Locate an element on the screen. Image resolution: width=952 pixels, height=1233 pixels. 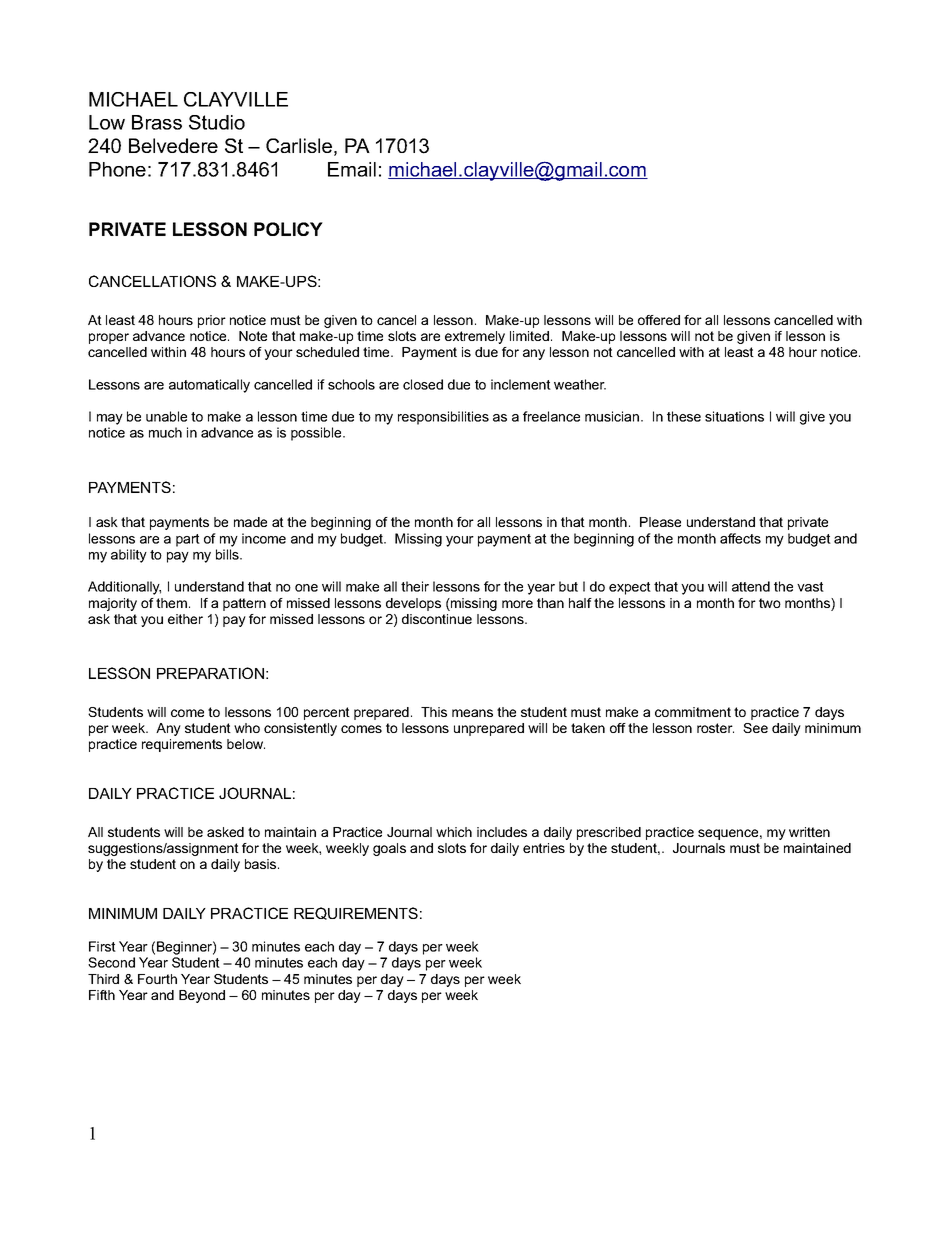
goals is located at coordinates (389, 849).
